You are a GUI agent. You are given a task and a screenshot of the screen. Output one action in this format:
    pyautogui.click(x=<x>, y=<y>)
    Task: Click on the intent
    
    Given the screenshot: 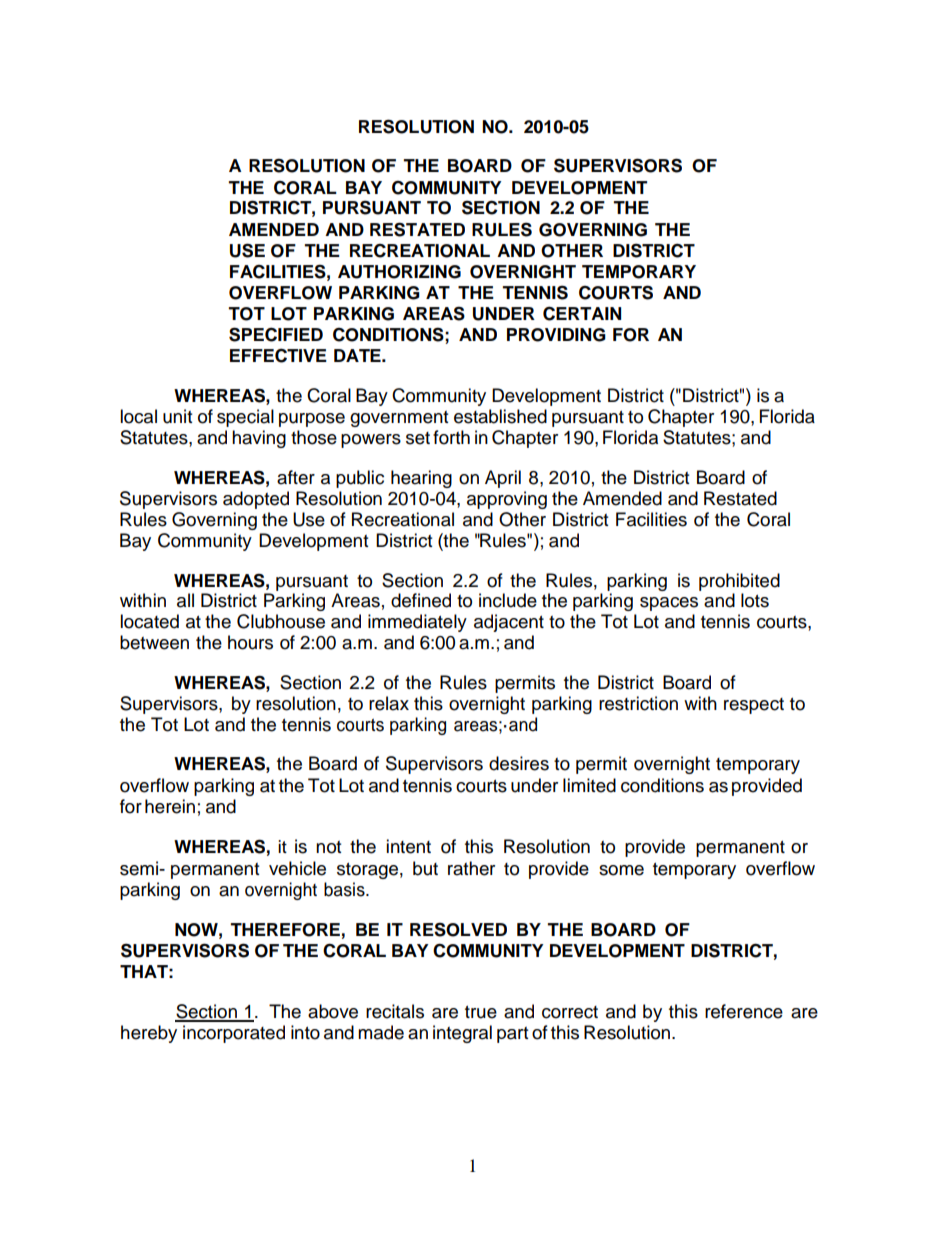 What is the action you would take?
    pyautogui.click(x=408, y=846)
